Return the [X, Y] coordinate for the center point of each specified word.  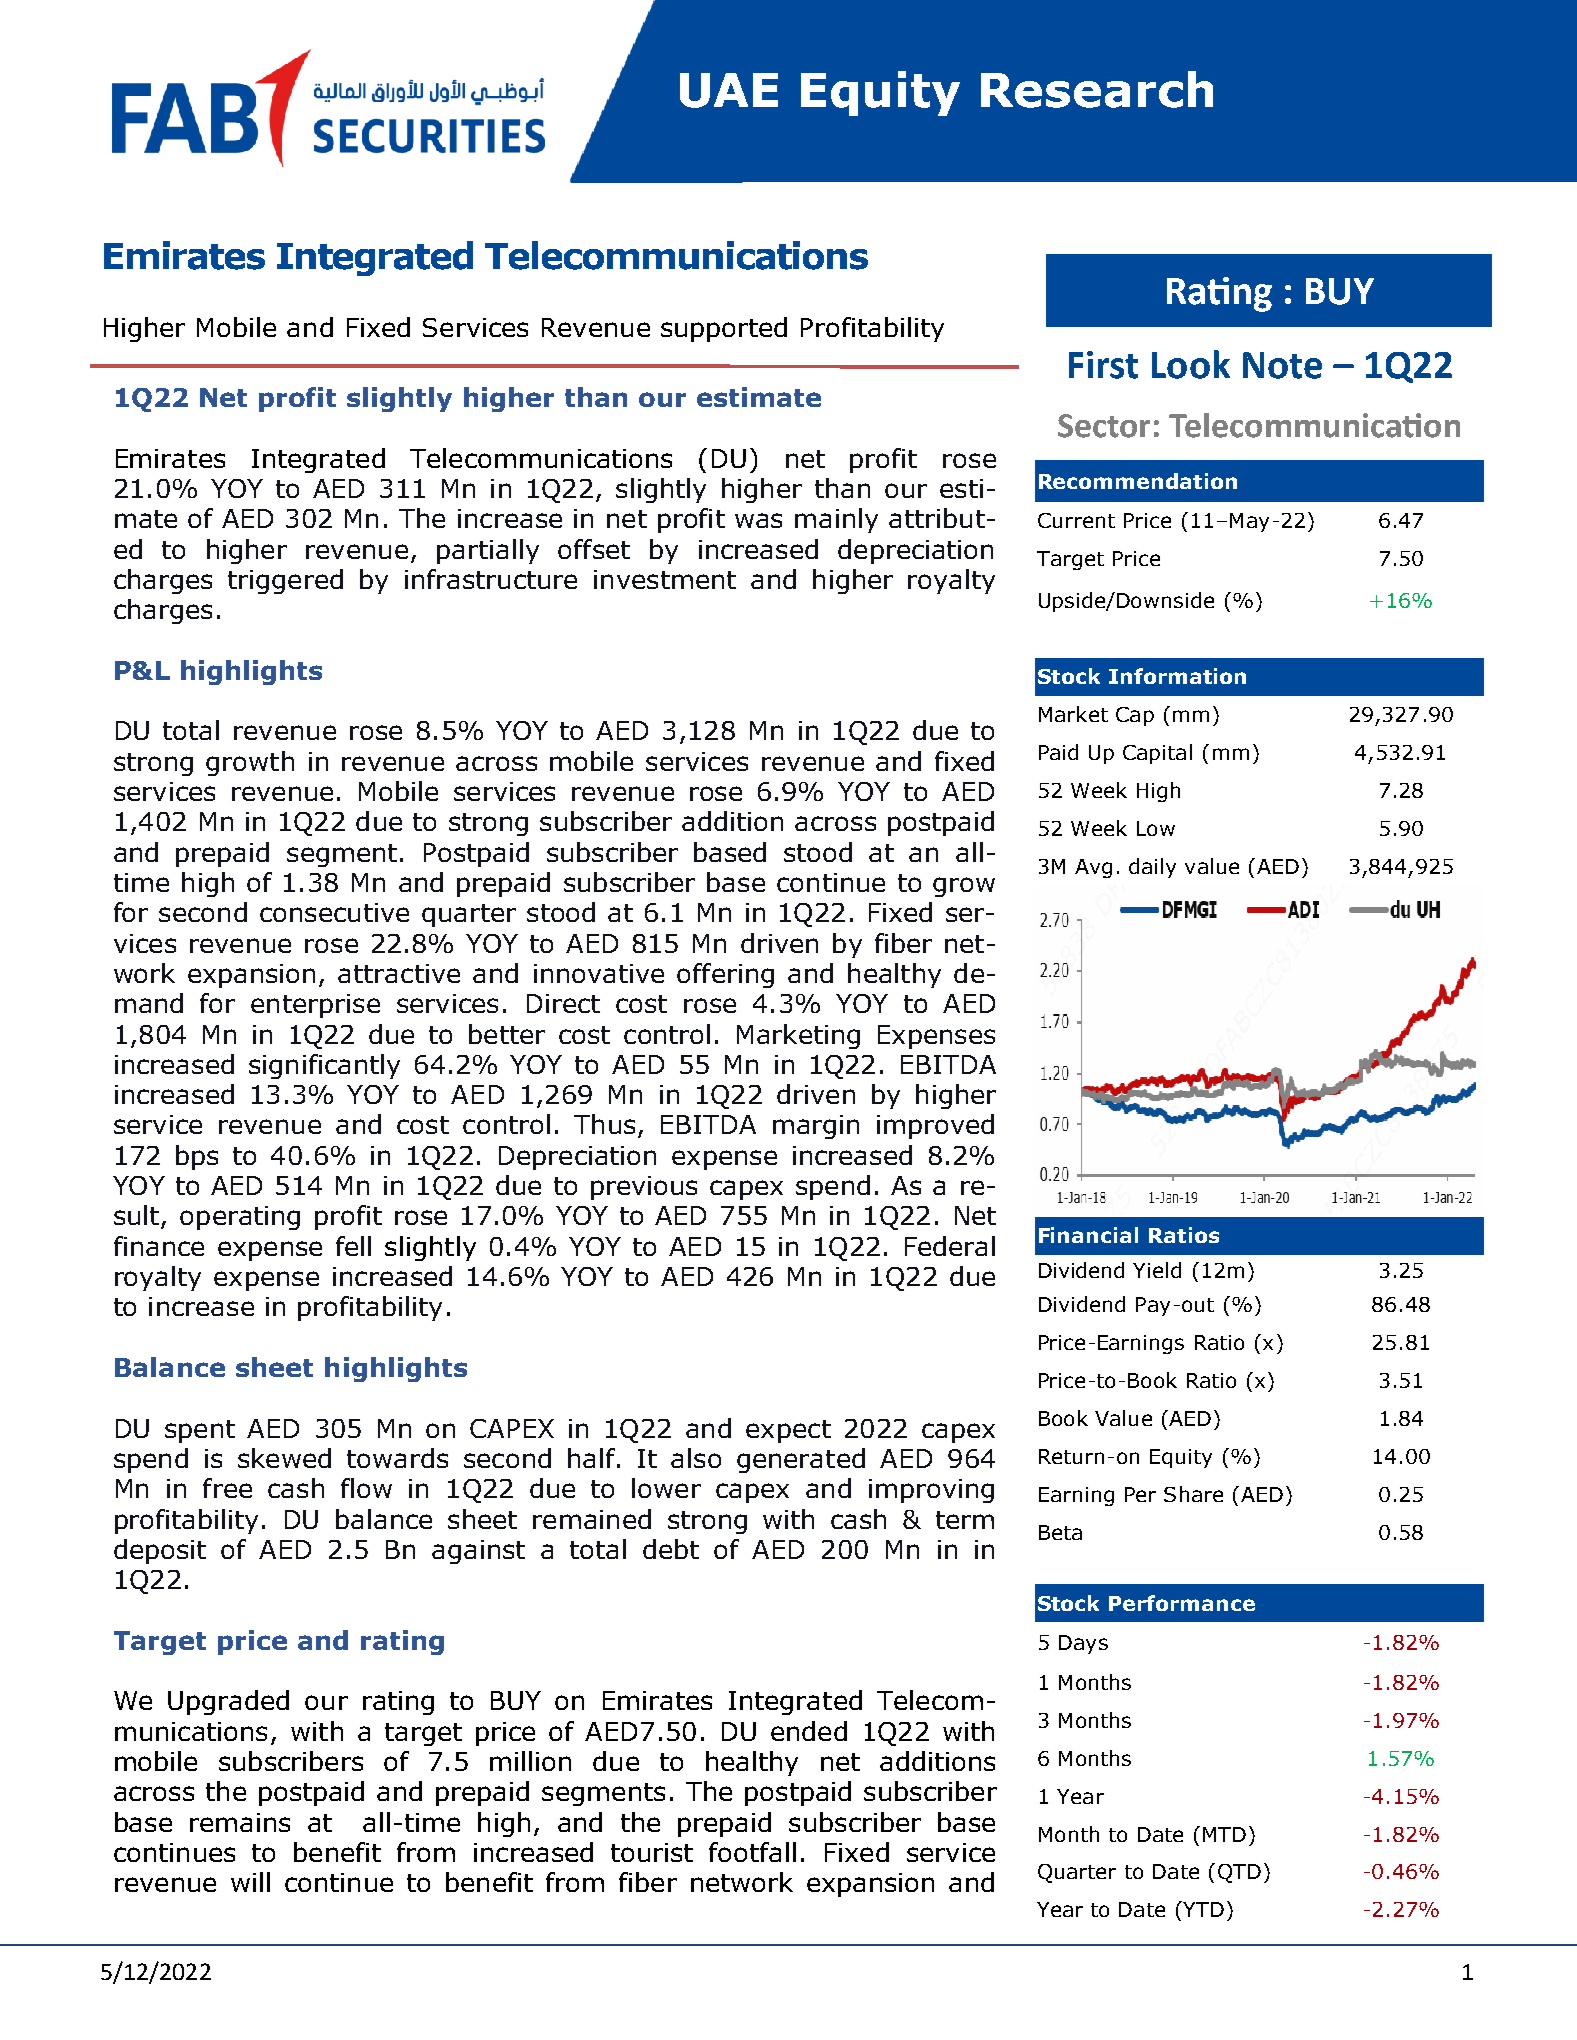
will [250, 1882]
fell [353, 1246]
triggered [285, 581]
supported [724, 329]
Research [1097, 89]
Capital [1157, 754]
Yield [1157, 1270]
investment [665, 579]
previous [644, 1188]
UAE [729, 90]
